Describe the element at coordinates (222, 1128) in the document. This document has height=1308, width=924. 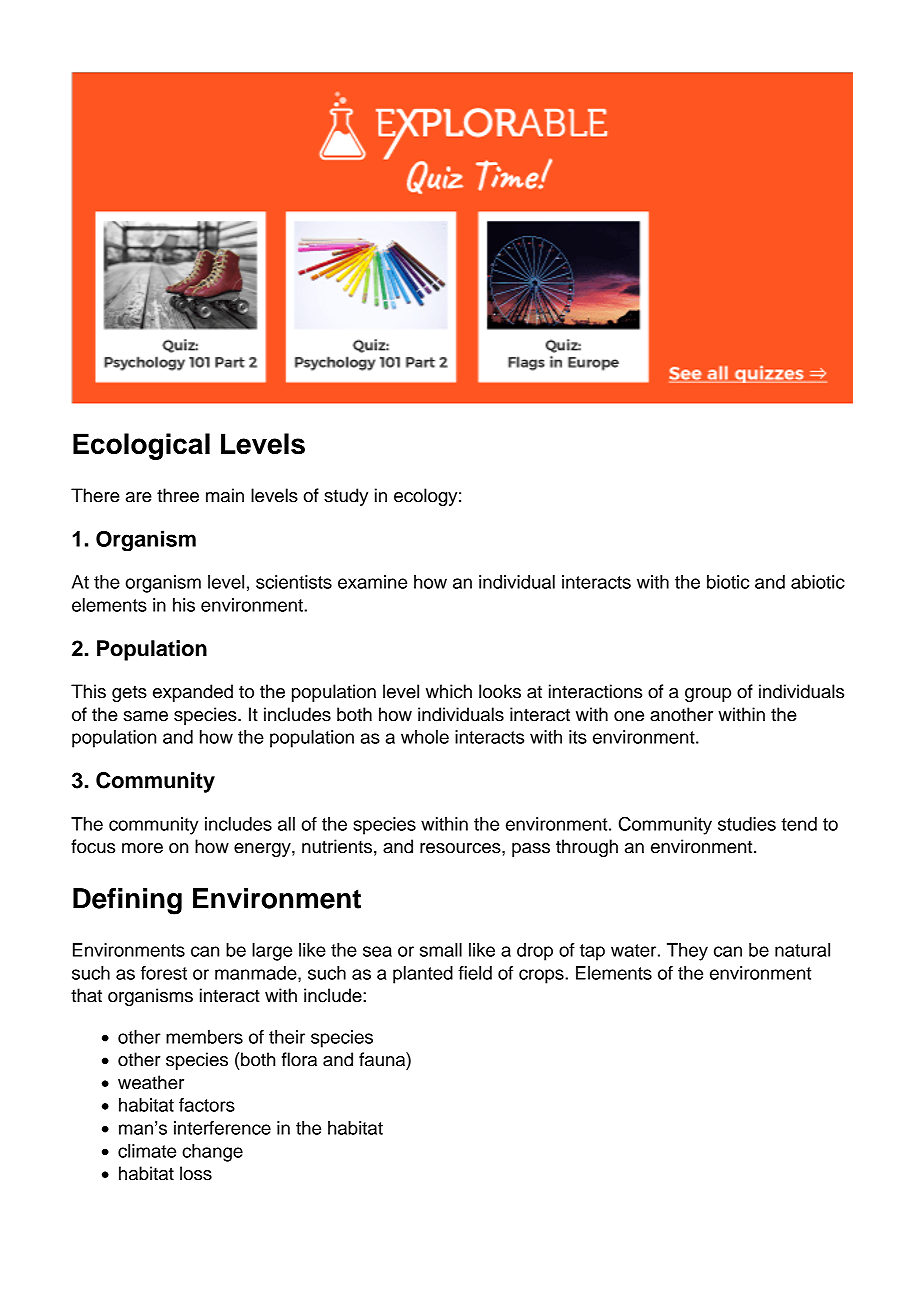
I see `interference` at that location.
